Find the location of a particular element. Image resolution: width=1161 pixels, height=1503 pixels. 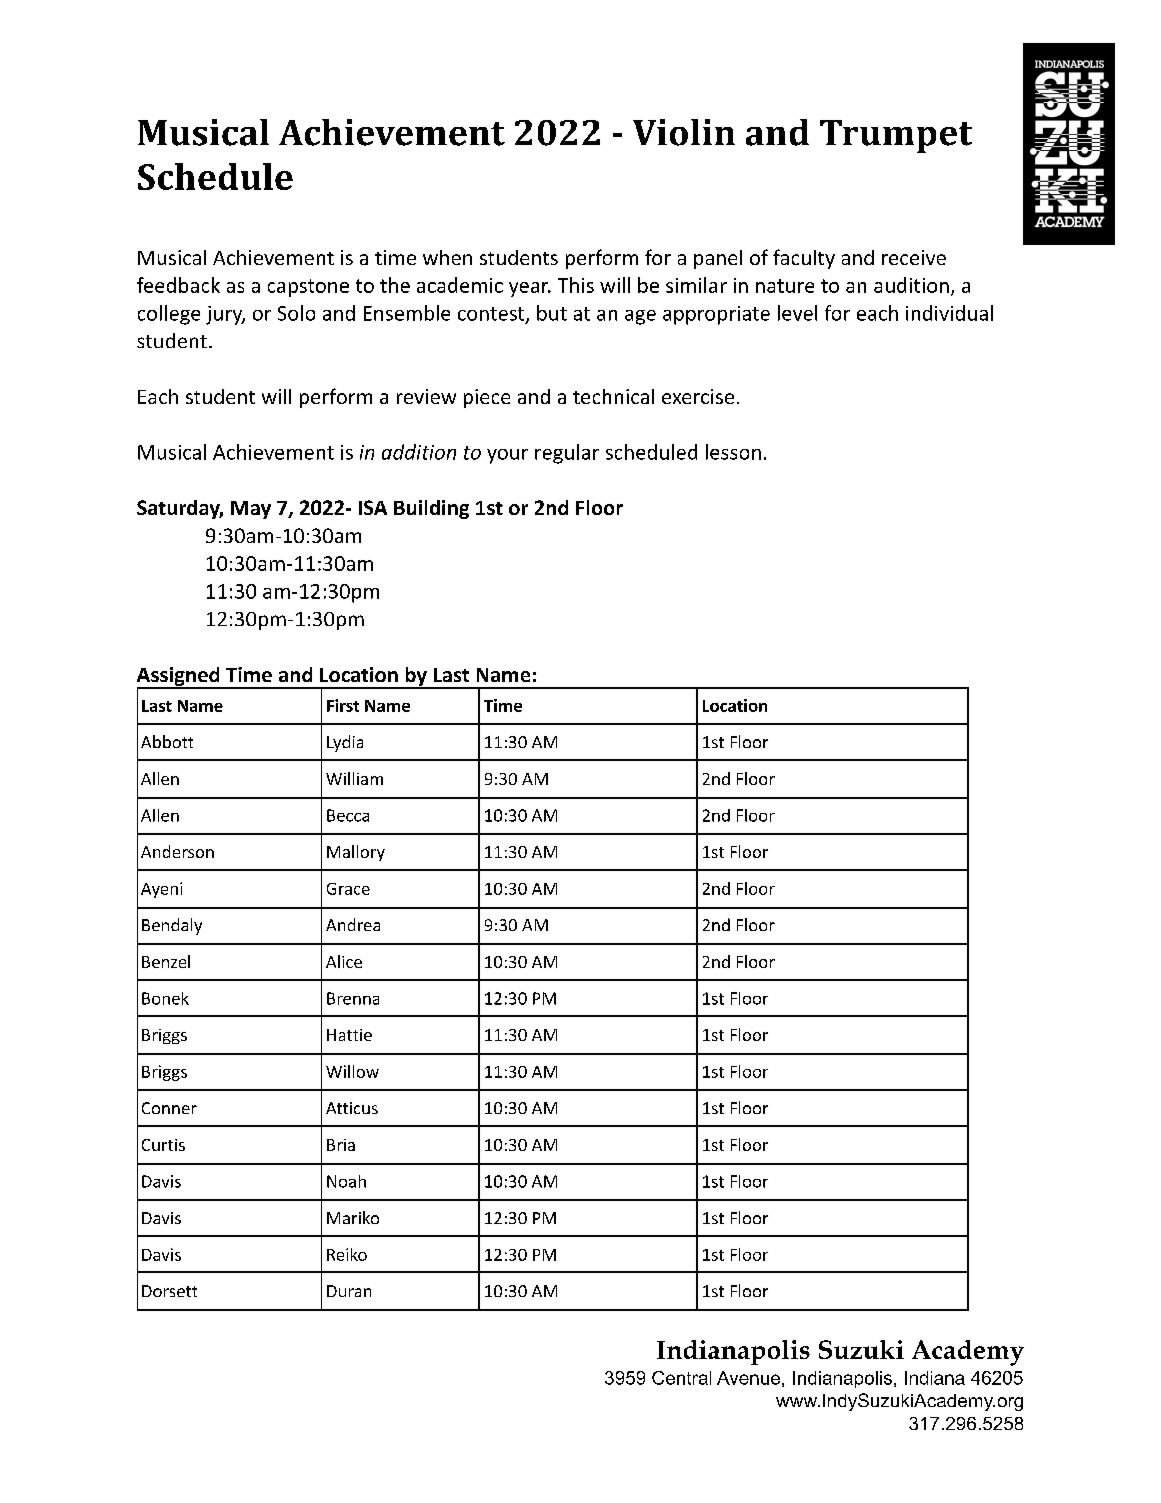

Conner is located at coordinates (169, 1108).
